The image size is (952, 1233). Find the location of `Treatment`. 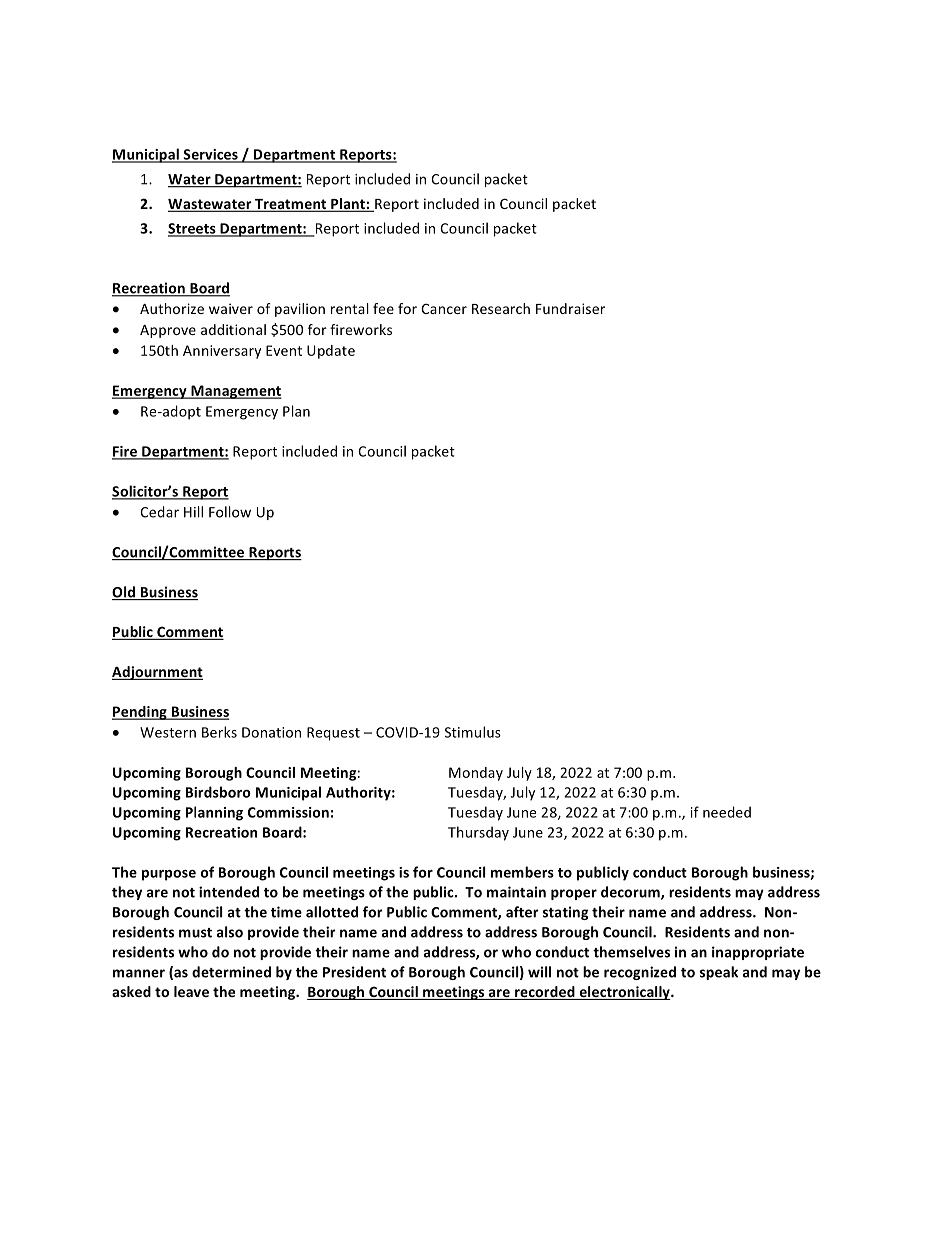

Treatment is located at coordinates (291, 205).
